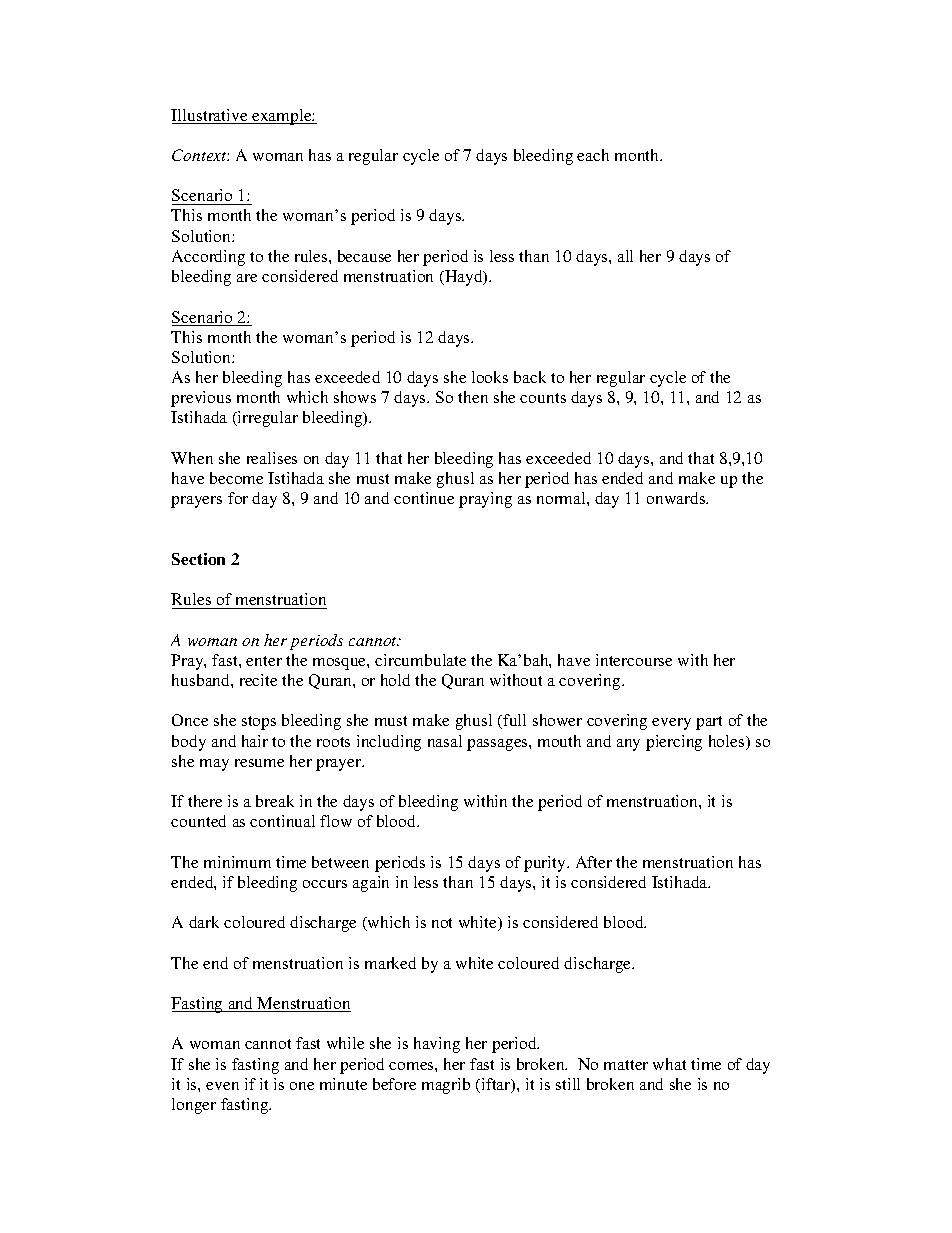 Image resolution: width=952 pixels, height=1233 pixels. I want to click on continue, so click(424, 498).
